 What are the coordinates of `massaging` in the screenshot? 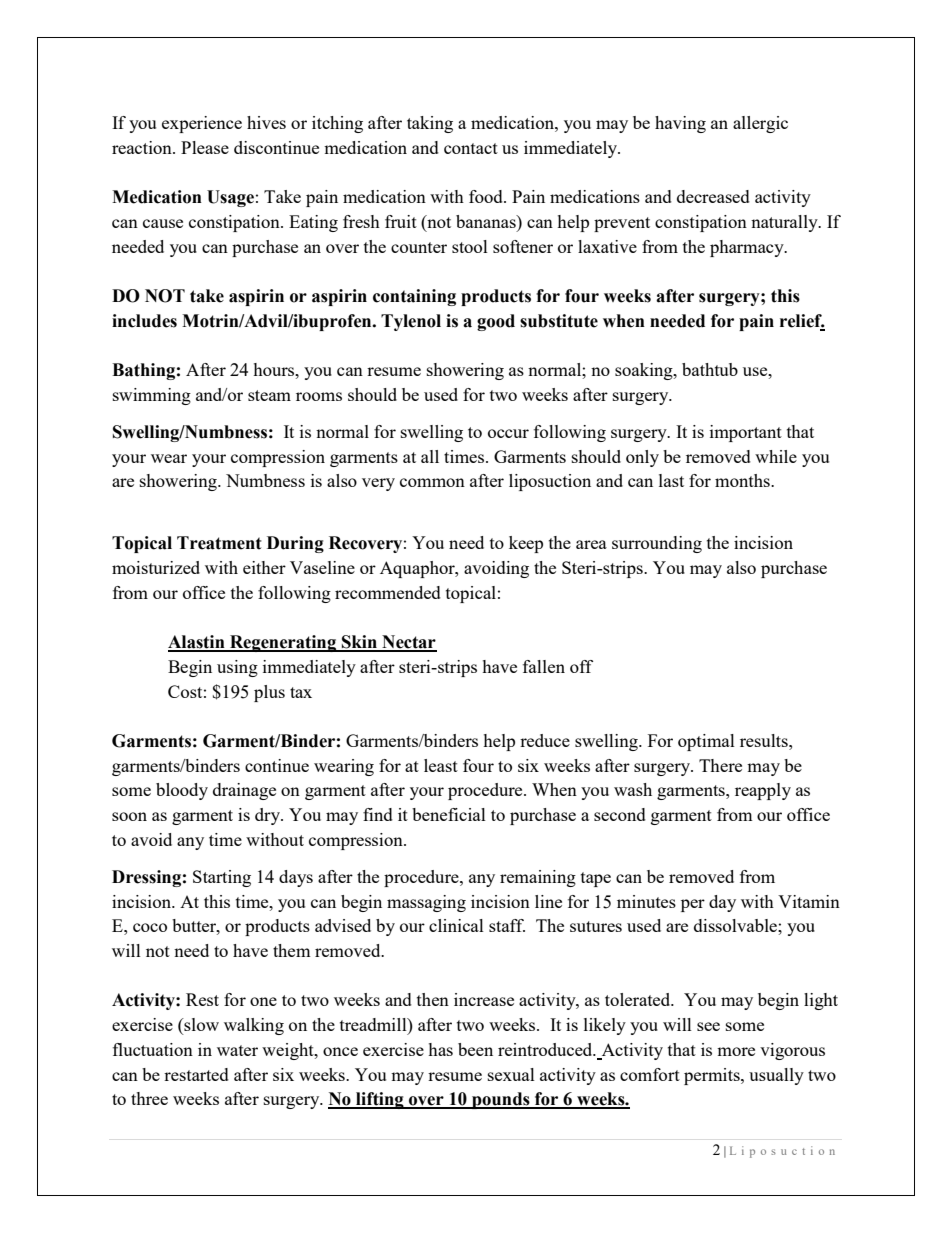 It's located at (426, 903).
